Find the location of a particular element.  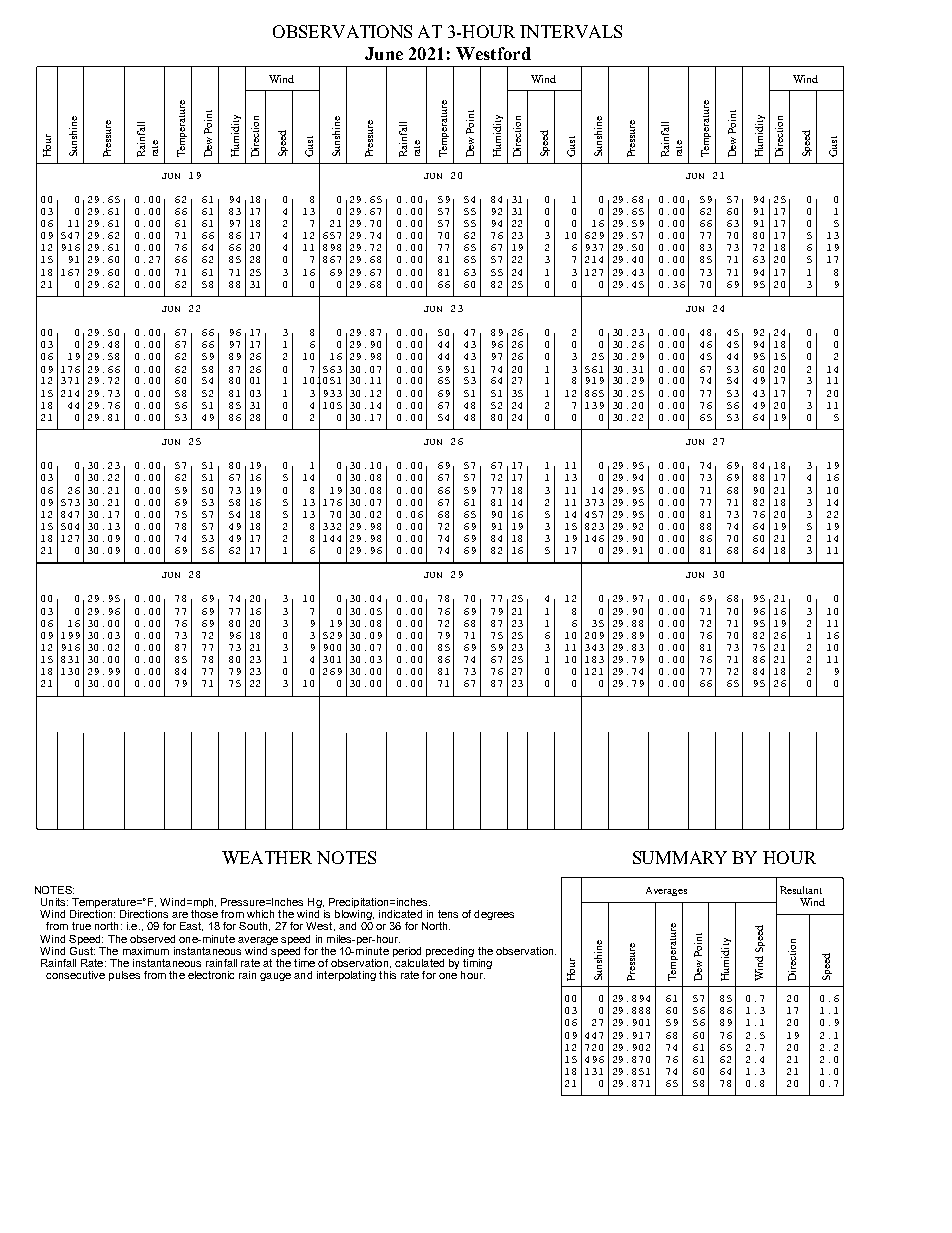

indicated is located at coordinates (400, 914).
